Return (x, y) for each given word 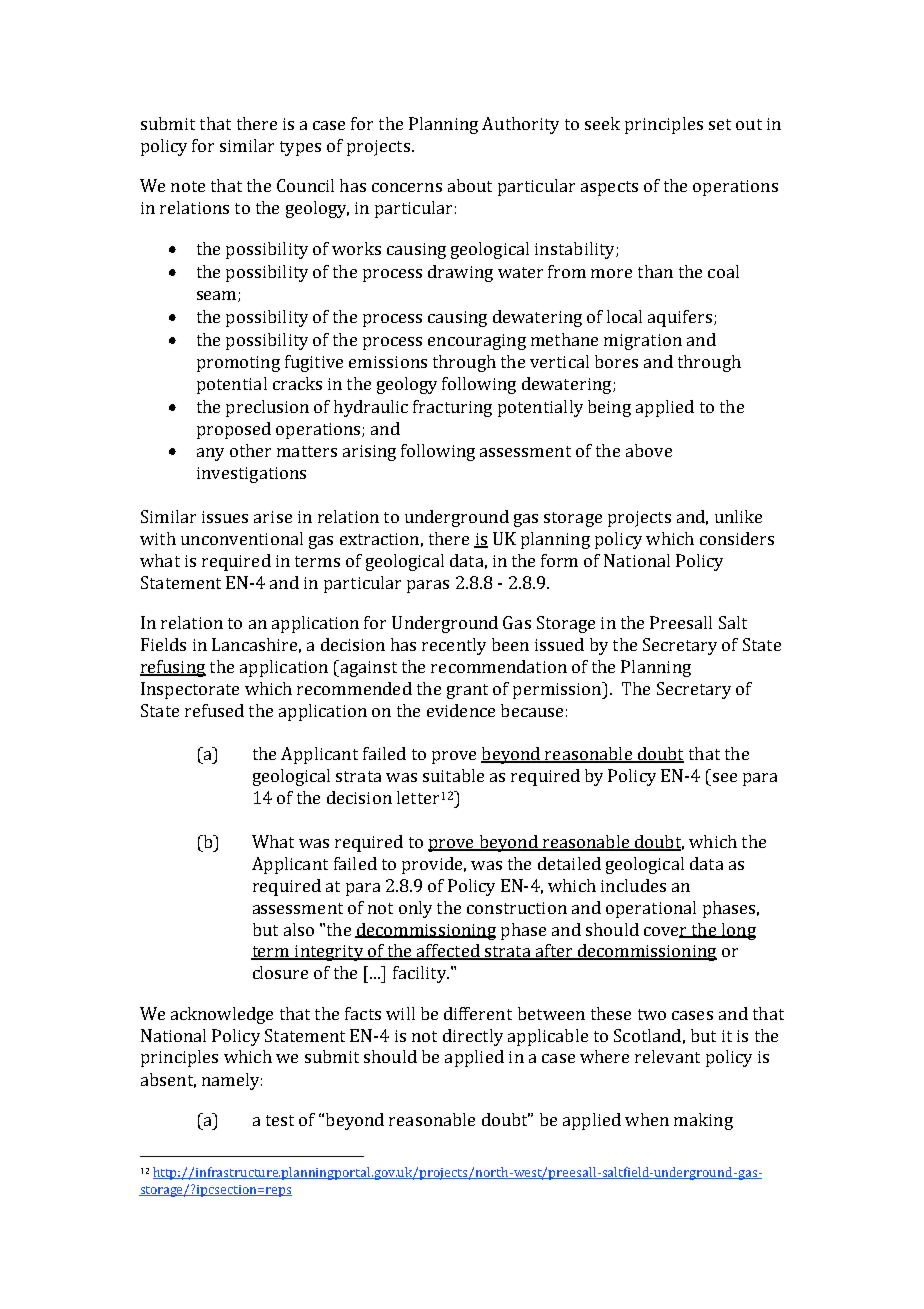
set (720, 124)
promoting (238, 364)
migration (643, 342)
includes (633, 885)
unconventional (242, 538)
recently (454, 646)
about (470, 185)
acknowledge (222, 1015)
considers (737, 538)
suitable (453, 775)
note (188, 186)
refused (214, 710)
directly (473, 1037)
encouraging (477, 342)
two (652, 1014)
